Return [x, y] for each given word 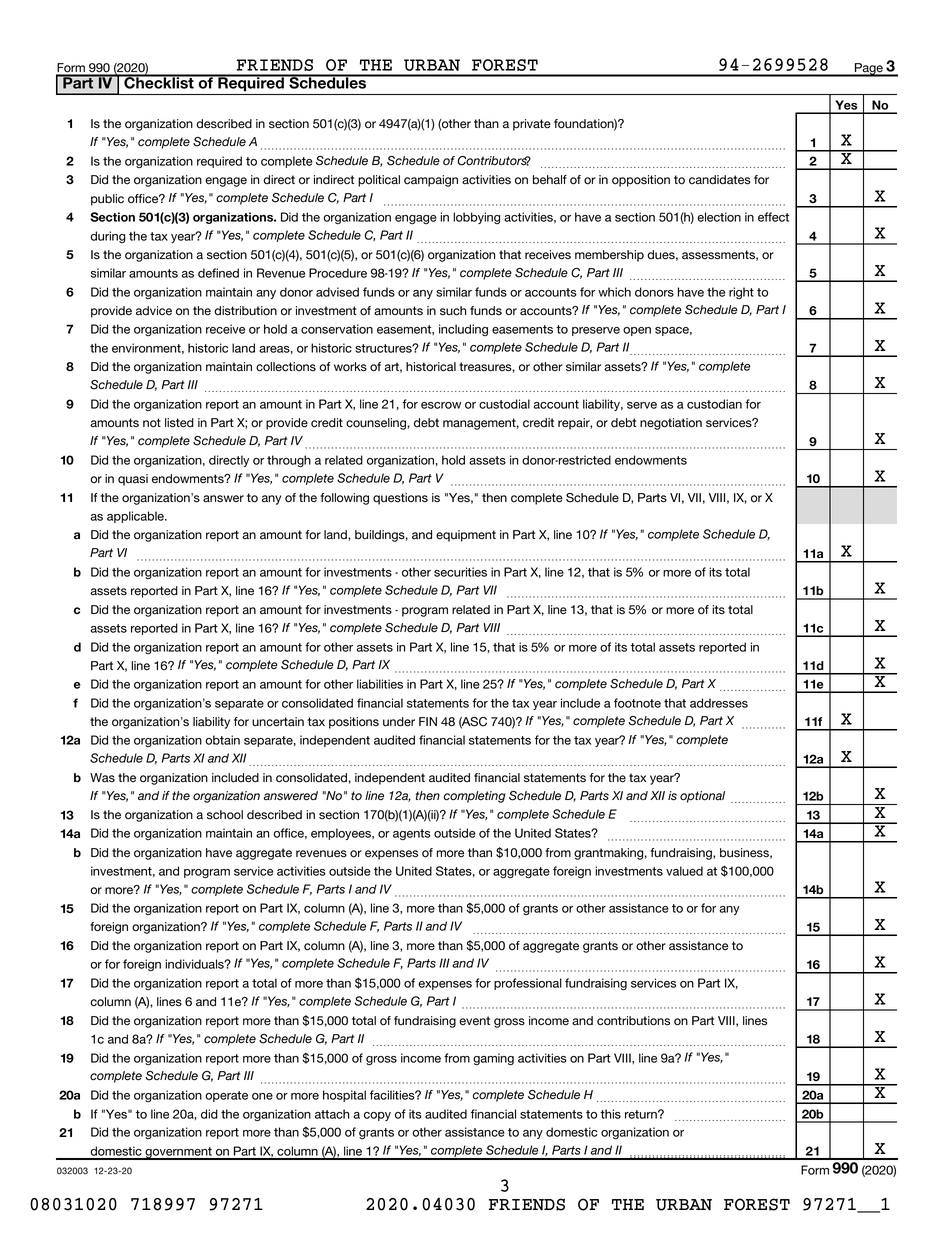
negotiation [671, 424]
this [610, 1114]
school [225, 815]
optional [702, 797]
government [178, 1153]
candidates [720, 180]
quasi [133, 480]
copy [377, 1116]
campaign [431, 181]
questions [400, 499]
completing [475, 797]
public [107, 200]
